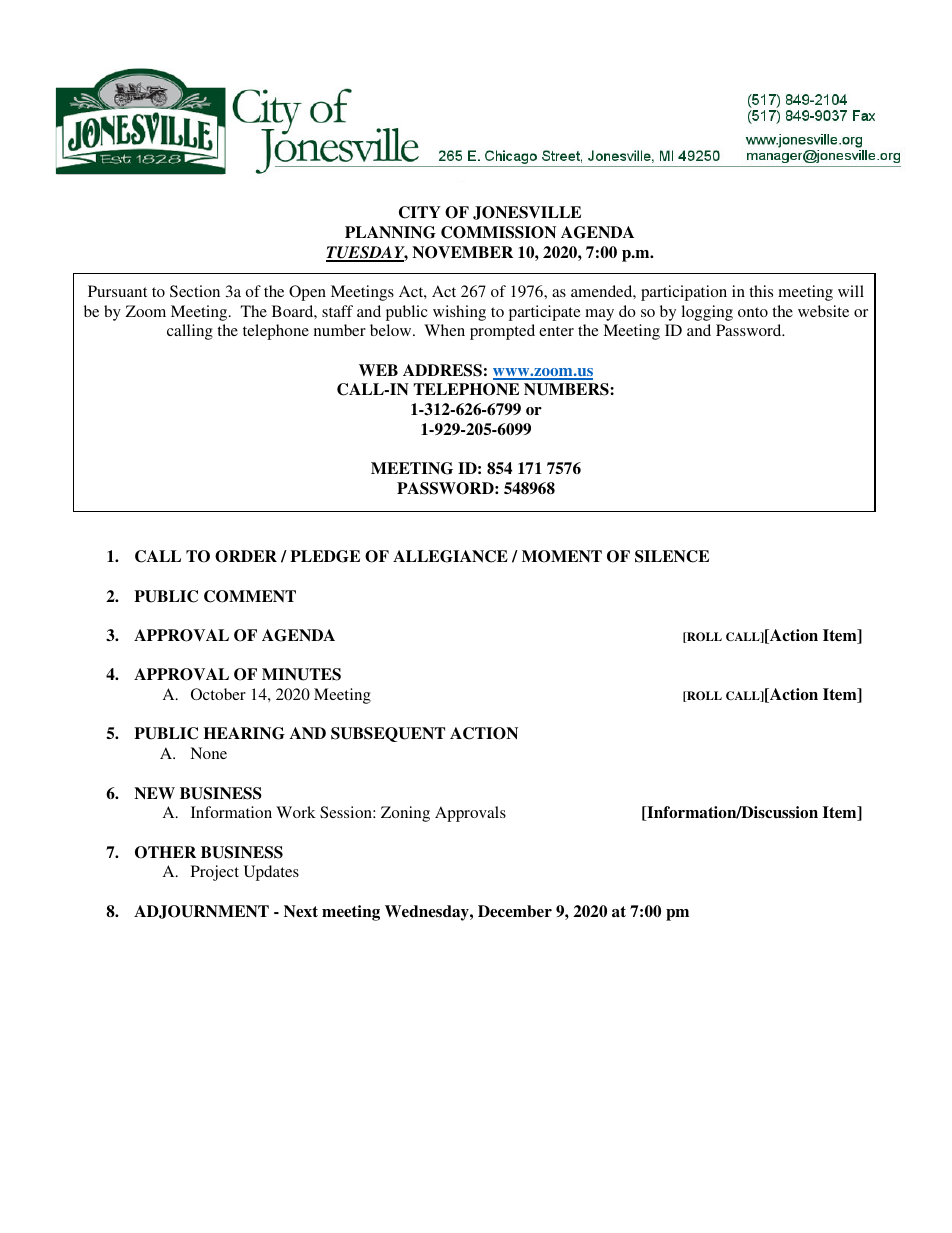 The height and width of the document is (1233, 952). What do you see at coordinates (515, 911) in the document?
I see `December` at bounding box center [515, 911].
